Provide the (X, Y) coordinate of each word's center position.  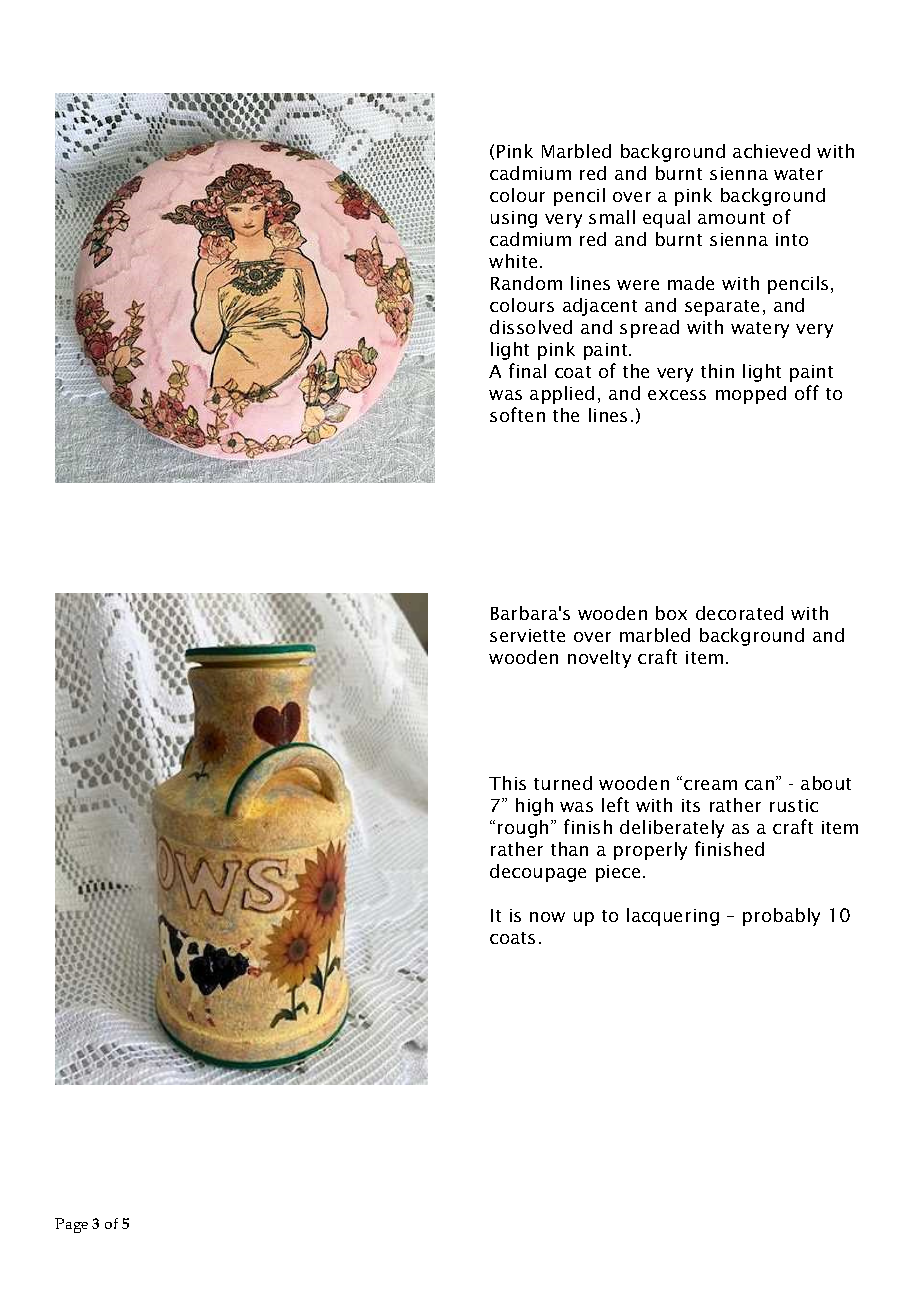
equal (666, 219)
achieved (771, 151)
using (514, 219)
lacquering (673, 917)
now (547, 917)
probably (781, 917)
